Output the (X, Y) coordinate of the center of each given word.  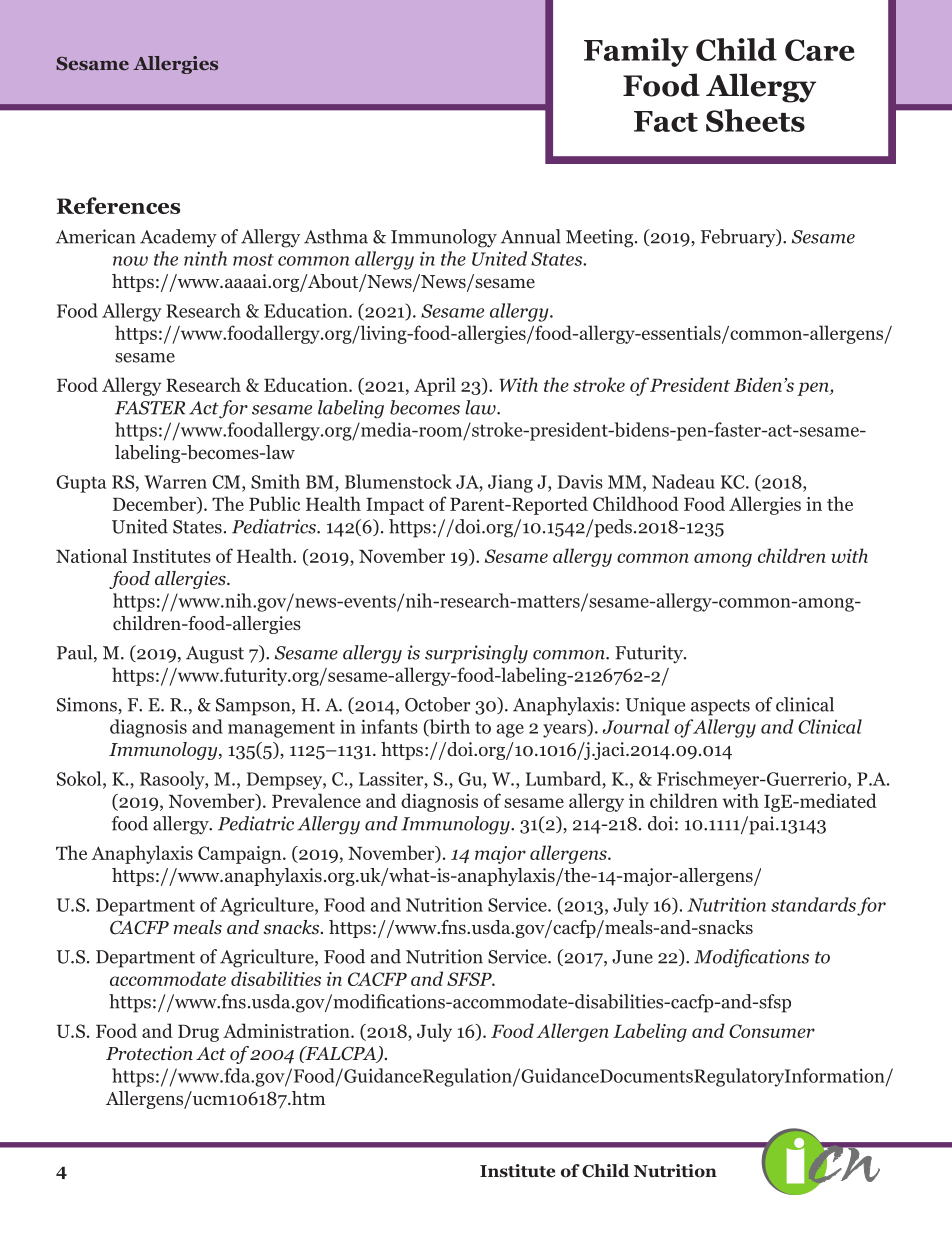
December (155, 505)
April (435, 386)
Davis (580, 481)
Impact (395, 506)
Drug (198, 1033)
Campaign (241, 855)
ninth (205, 258)
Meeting (601, 238)
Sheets (755, 120)
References (118, 205)
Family (636, 52)
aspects (720, 707)
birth (448, 728)
